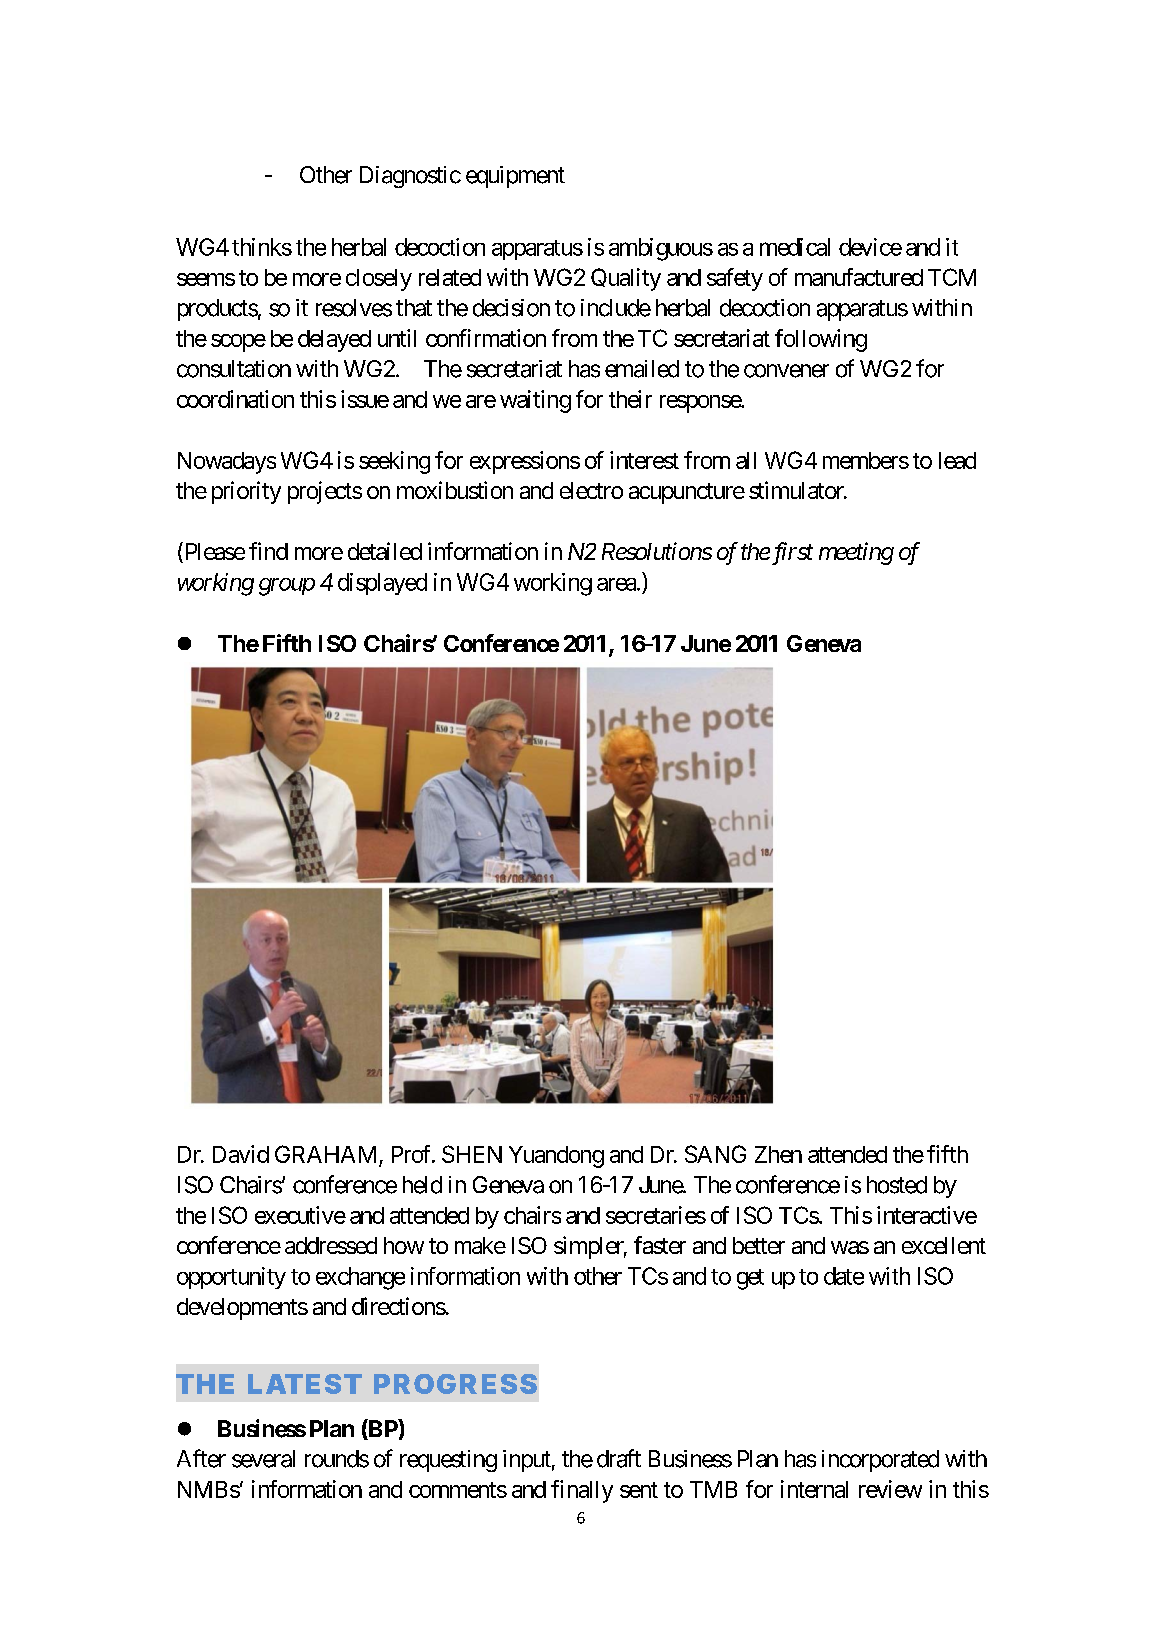 The height and width of the screenshot is (1644, 1162). I want to click on meeting, so click(856, 553).
